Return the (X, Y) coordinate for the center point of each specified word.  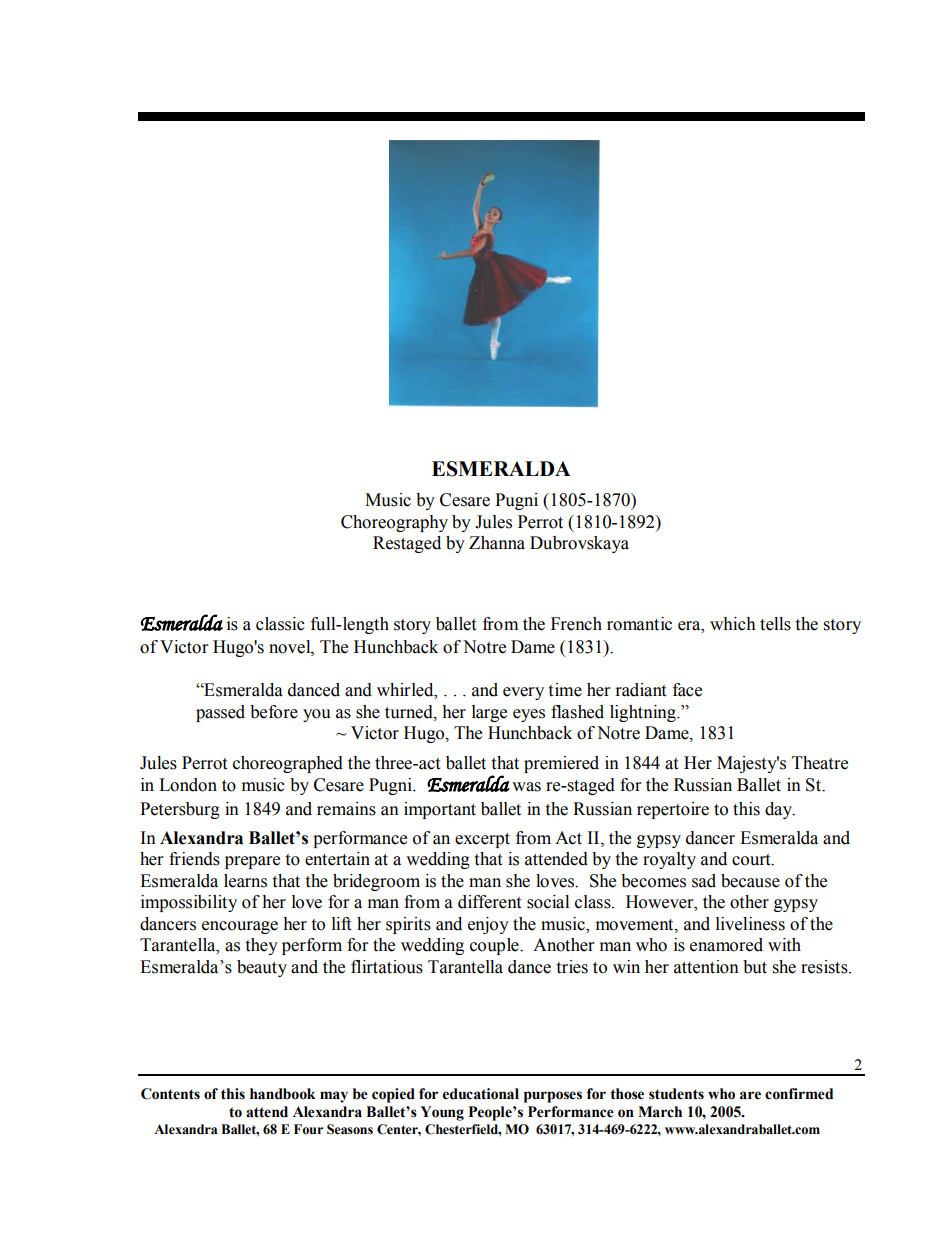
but (755, 967)
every (523, 693)
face (687, 690)
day (780, 810)
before (274, 712)
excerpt (482, 840)
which (733, 624)
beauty (262, 968)
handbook (283, 1094)
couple (495, 946)
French (576, 624)
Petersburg (180, 810)
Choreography (394, 523)
